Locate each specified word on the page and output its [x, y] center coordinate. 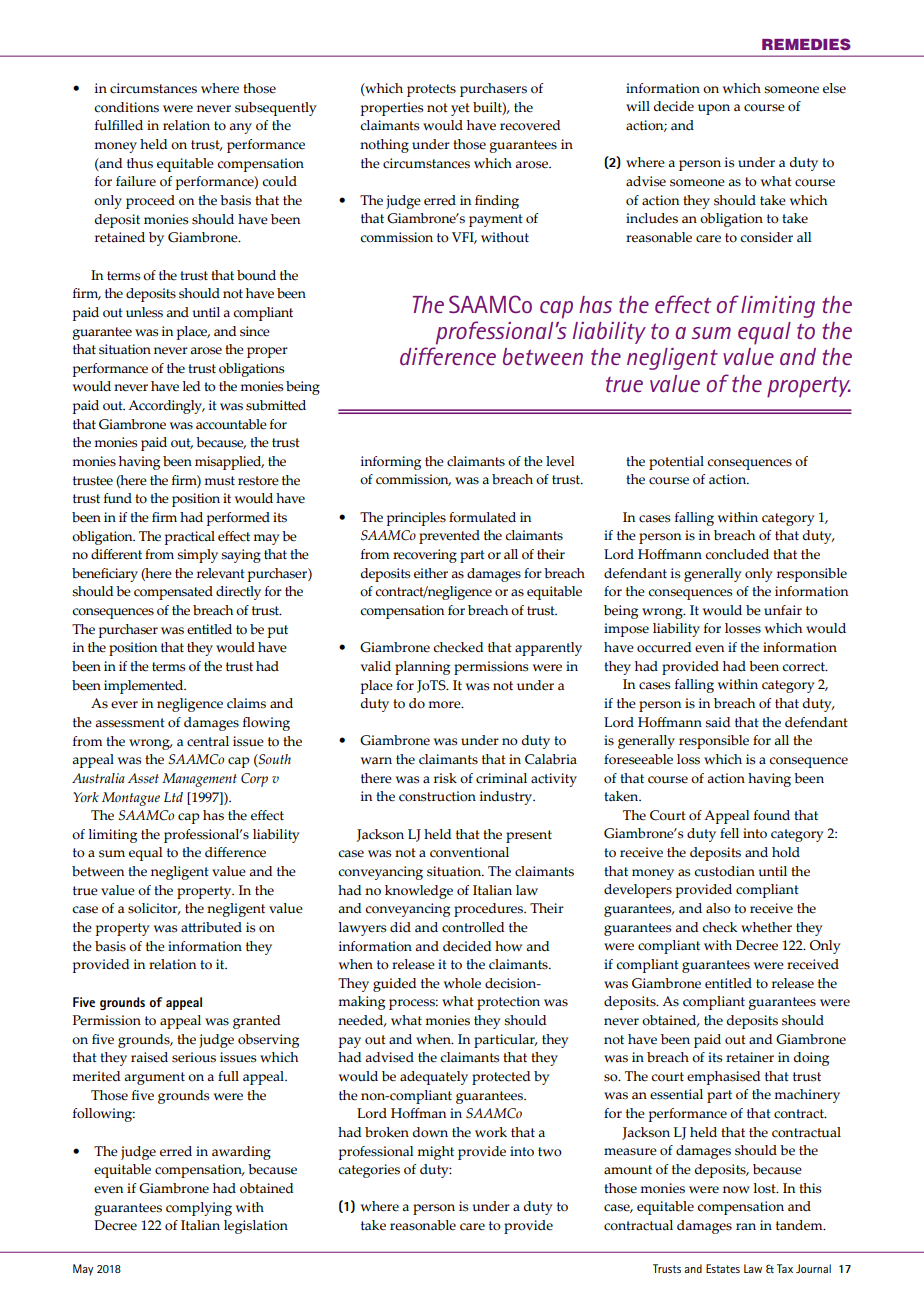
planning [422, 668]
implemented [145, 687]
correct [804, 667]
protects [431, 90]
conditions [126, 107]
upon [714, 109]
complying [199, 1209]
